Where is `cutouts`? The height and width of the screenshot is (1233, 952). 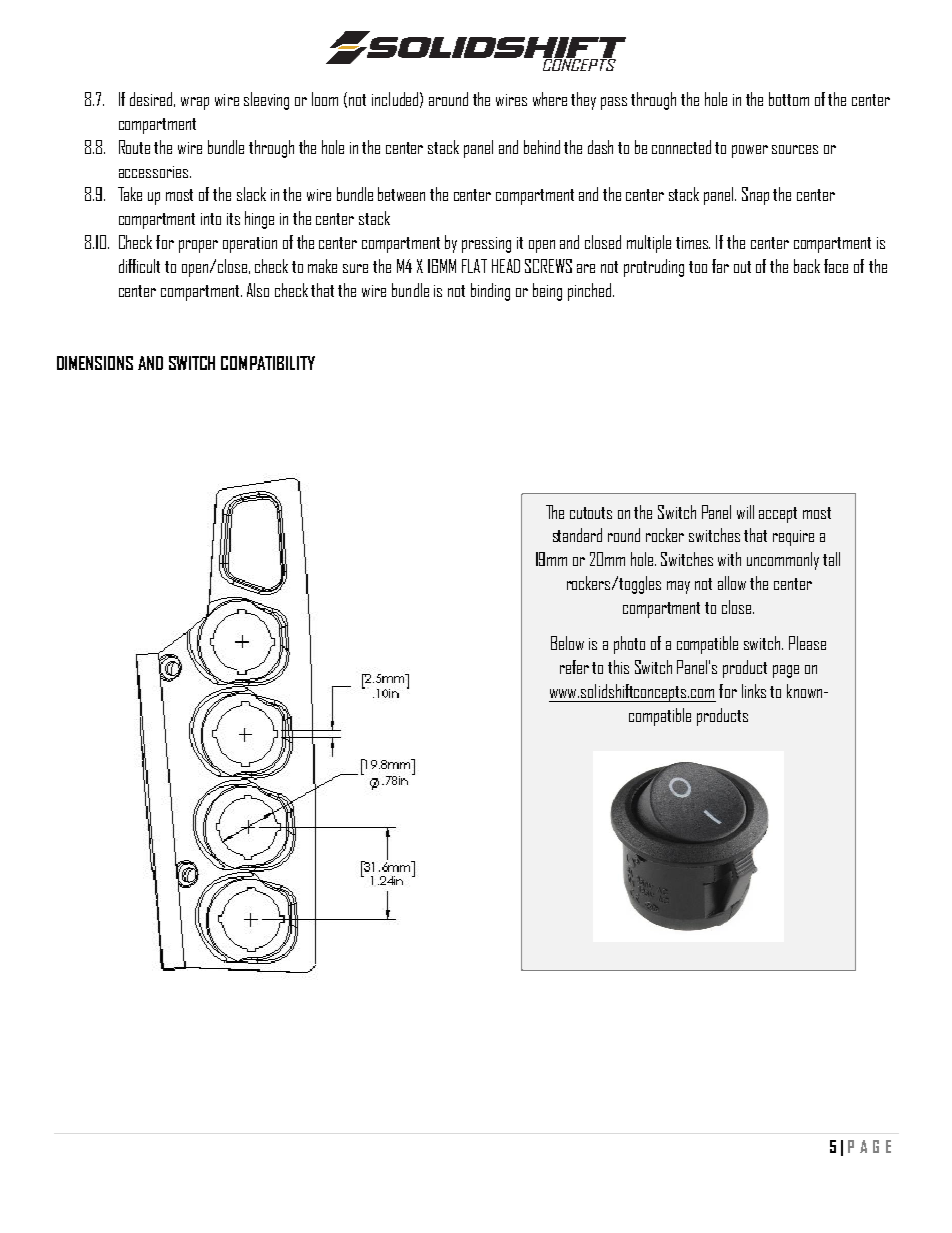
cutouts is located at coordinates (591, 513).
